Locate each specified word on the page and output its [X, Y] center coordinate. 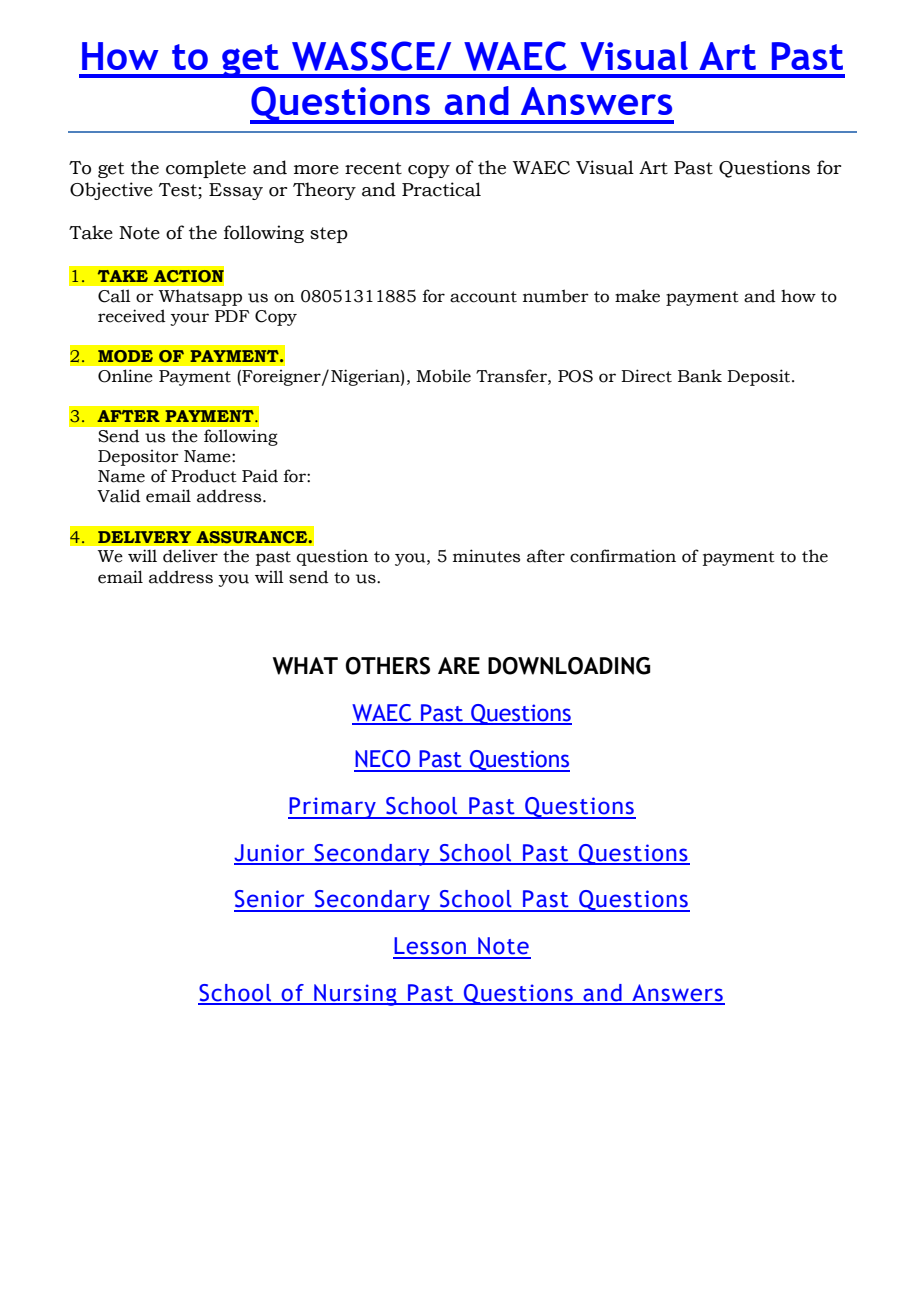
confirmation [623, 556]
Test [178, 190]
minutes [486, 556]
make [637, 296]
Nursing [355, 995]
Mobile [443, 376]
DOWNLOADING [569, 666]
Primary [333, 808]
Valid [119, 496]
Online [125, 376]
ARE [459, 665]
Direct [646, 376]
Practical [441, 189]
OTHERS [387, 666]
